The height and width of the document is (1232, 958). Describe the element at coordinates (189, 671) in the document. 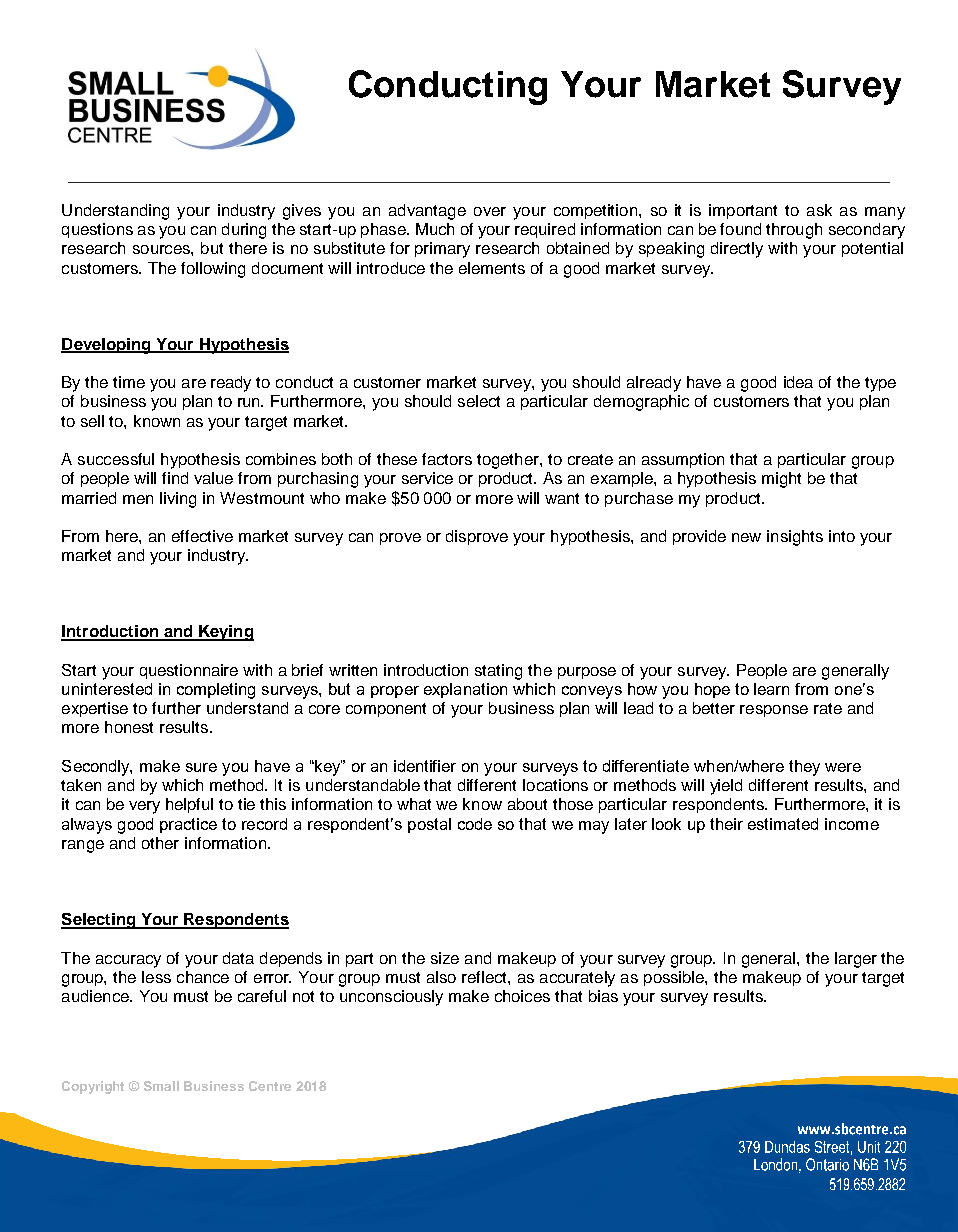

I see `questionnaire` at that location.
